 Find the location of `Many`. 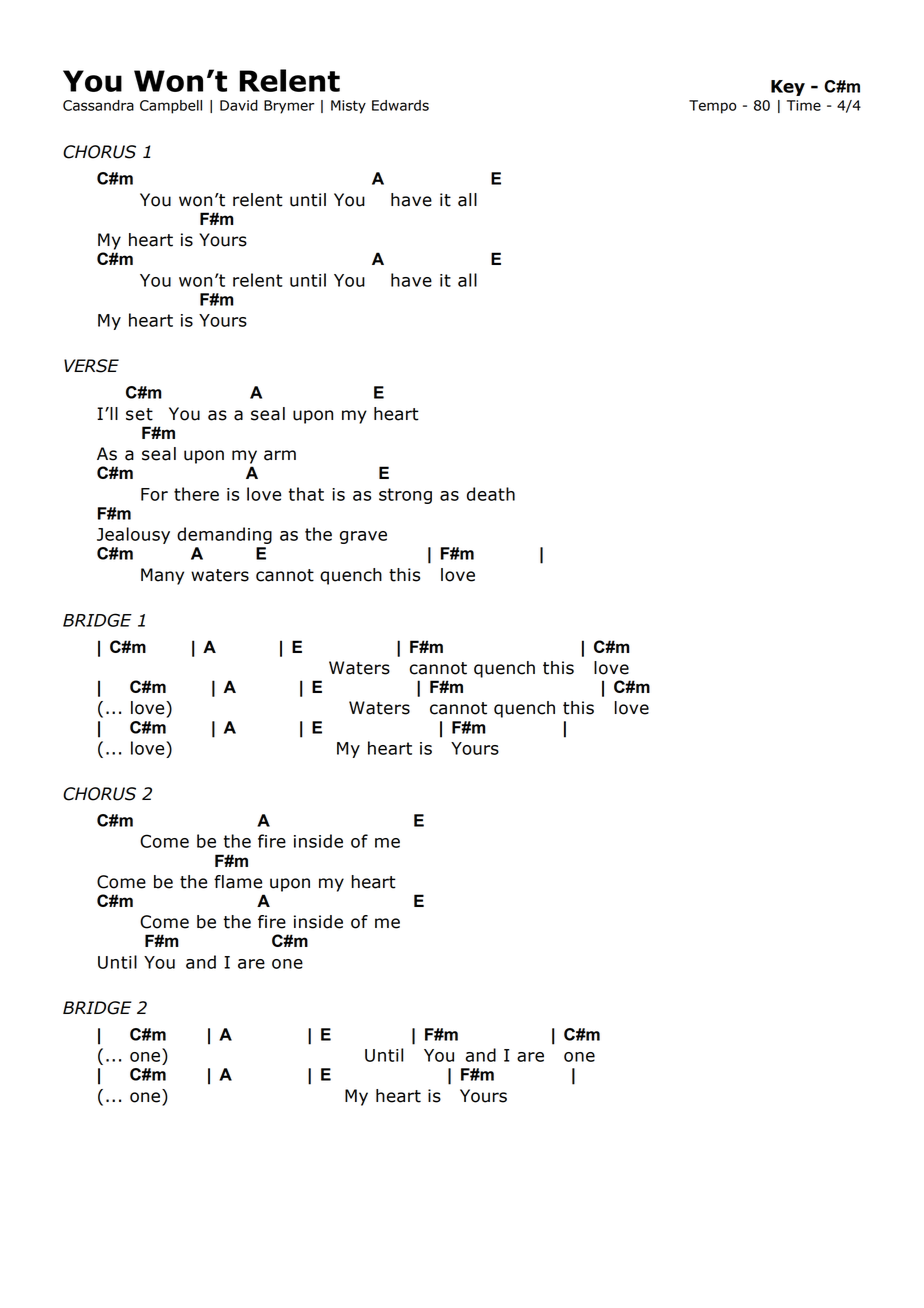

Many is located at coordinates (162, 576).
